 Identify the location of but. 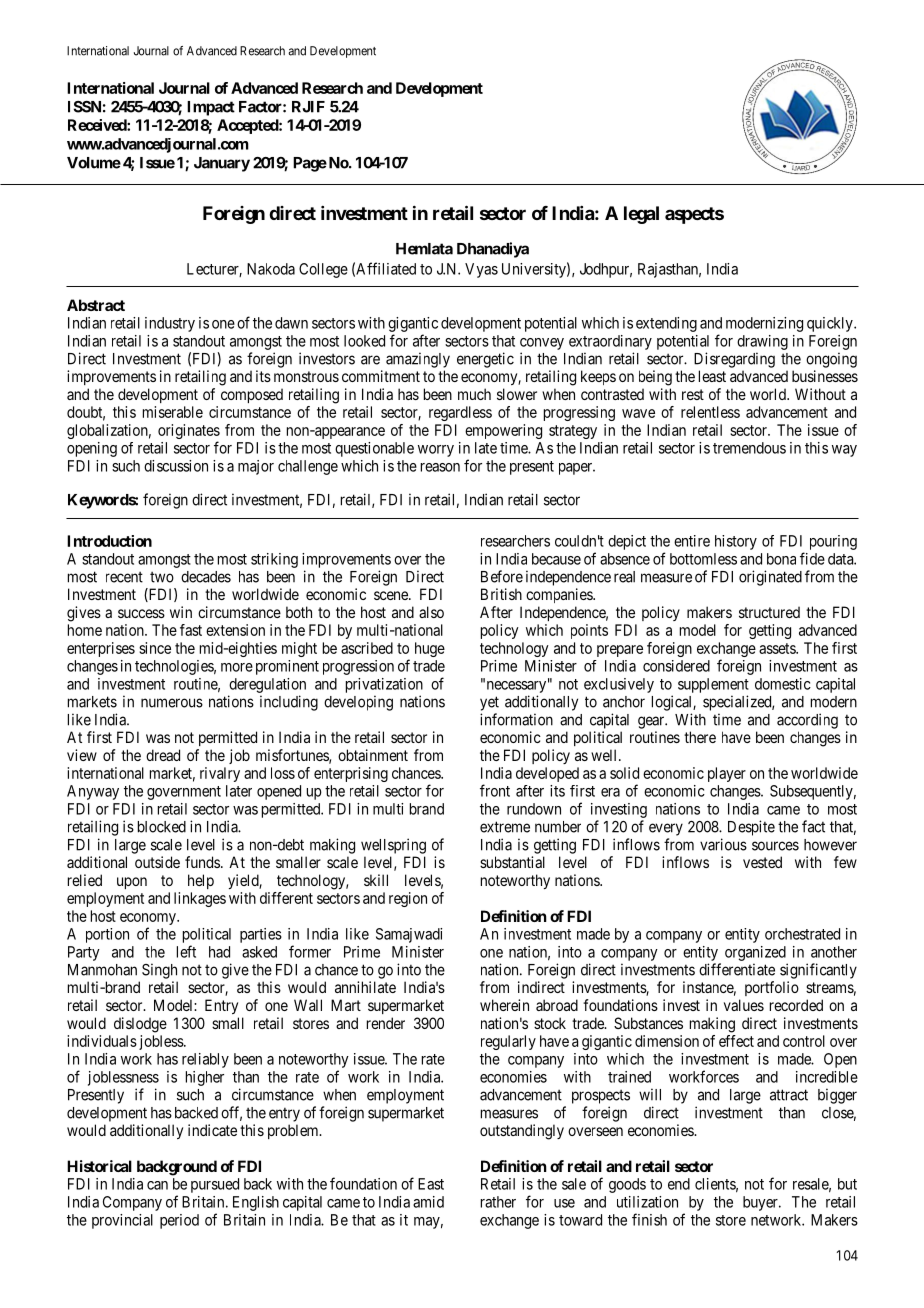
(847, 1184).
